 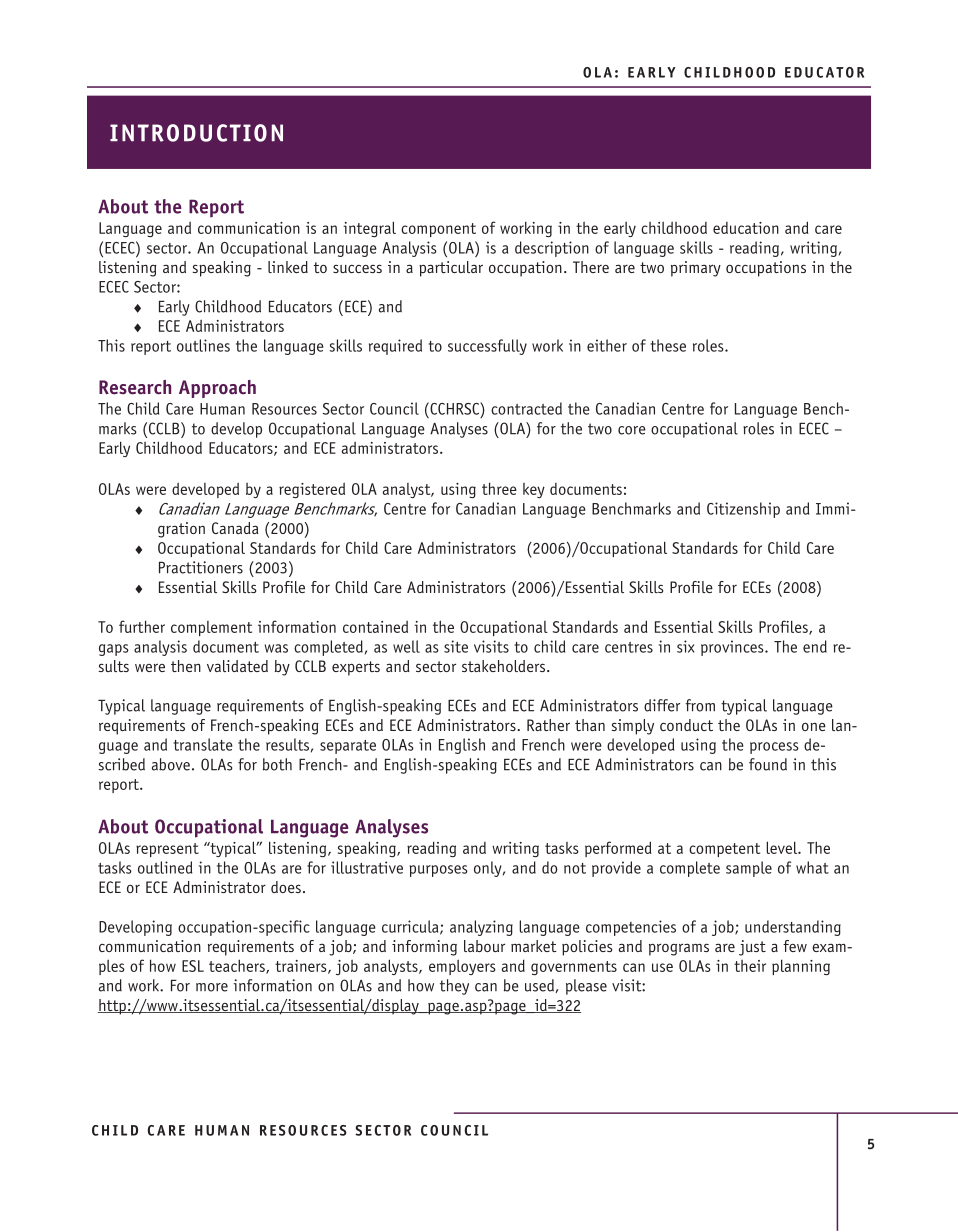 I want to click on three, so click(x=499, y=488).
